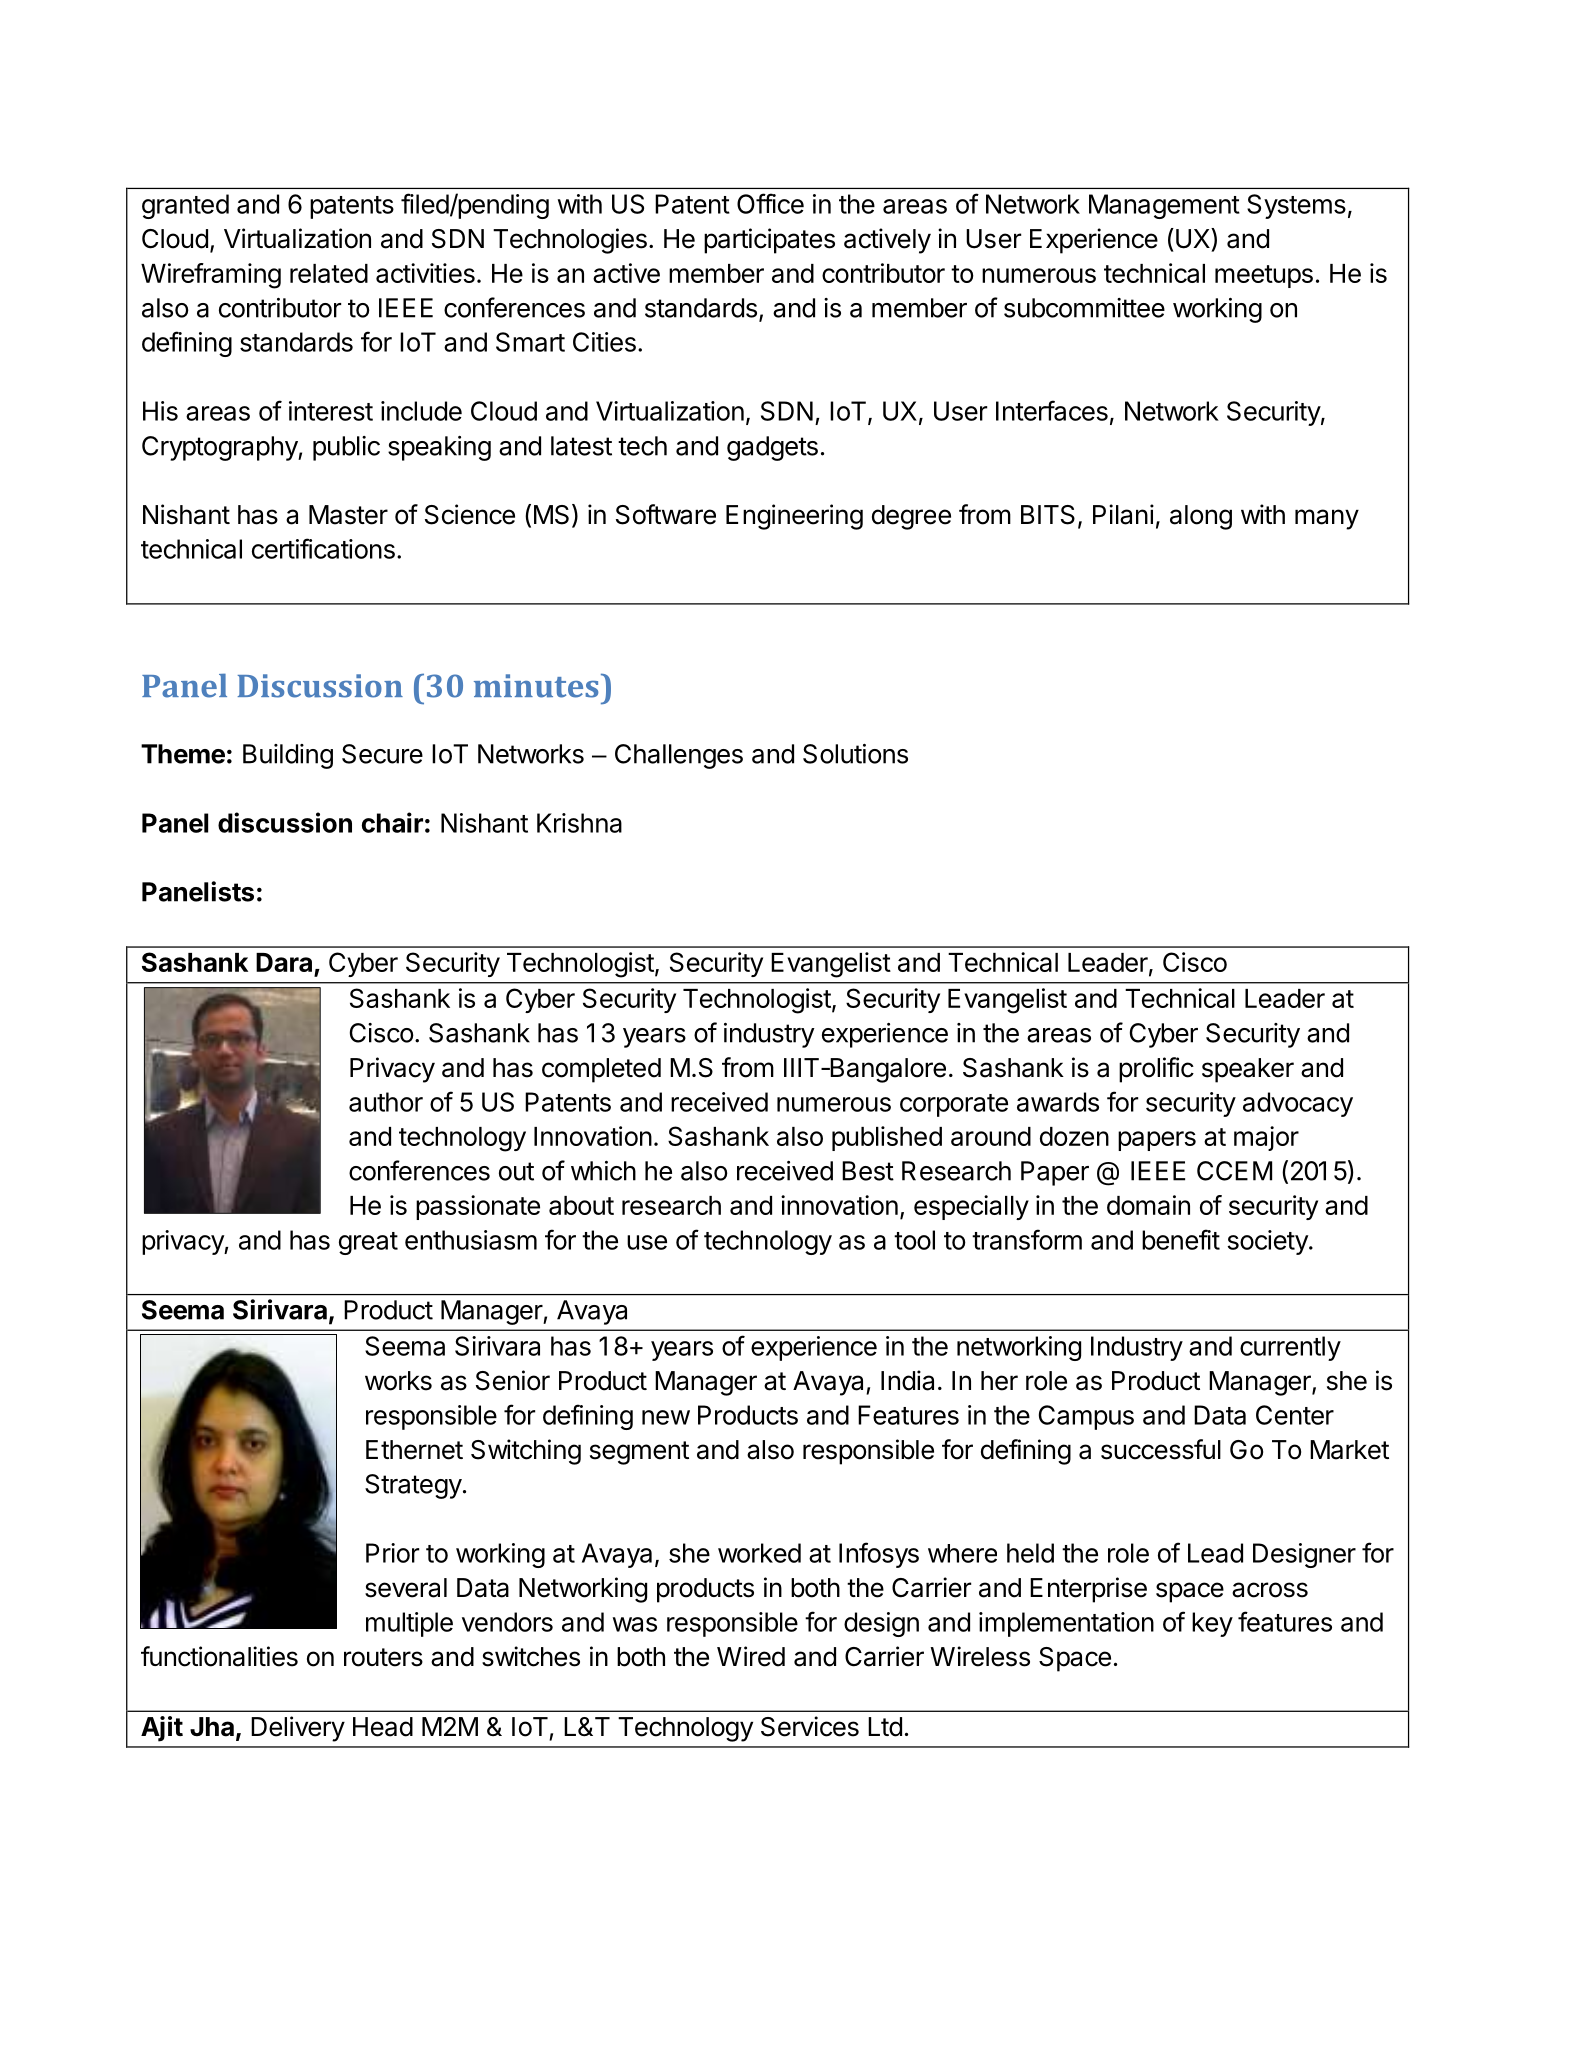  What do you see at coordinates (298, 1729) in the page?
I see `Delivery` at bounding box center [298, 1729].
